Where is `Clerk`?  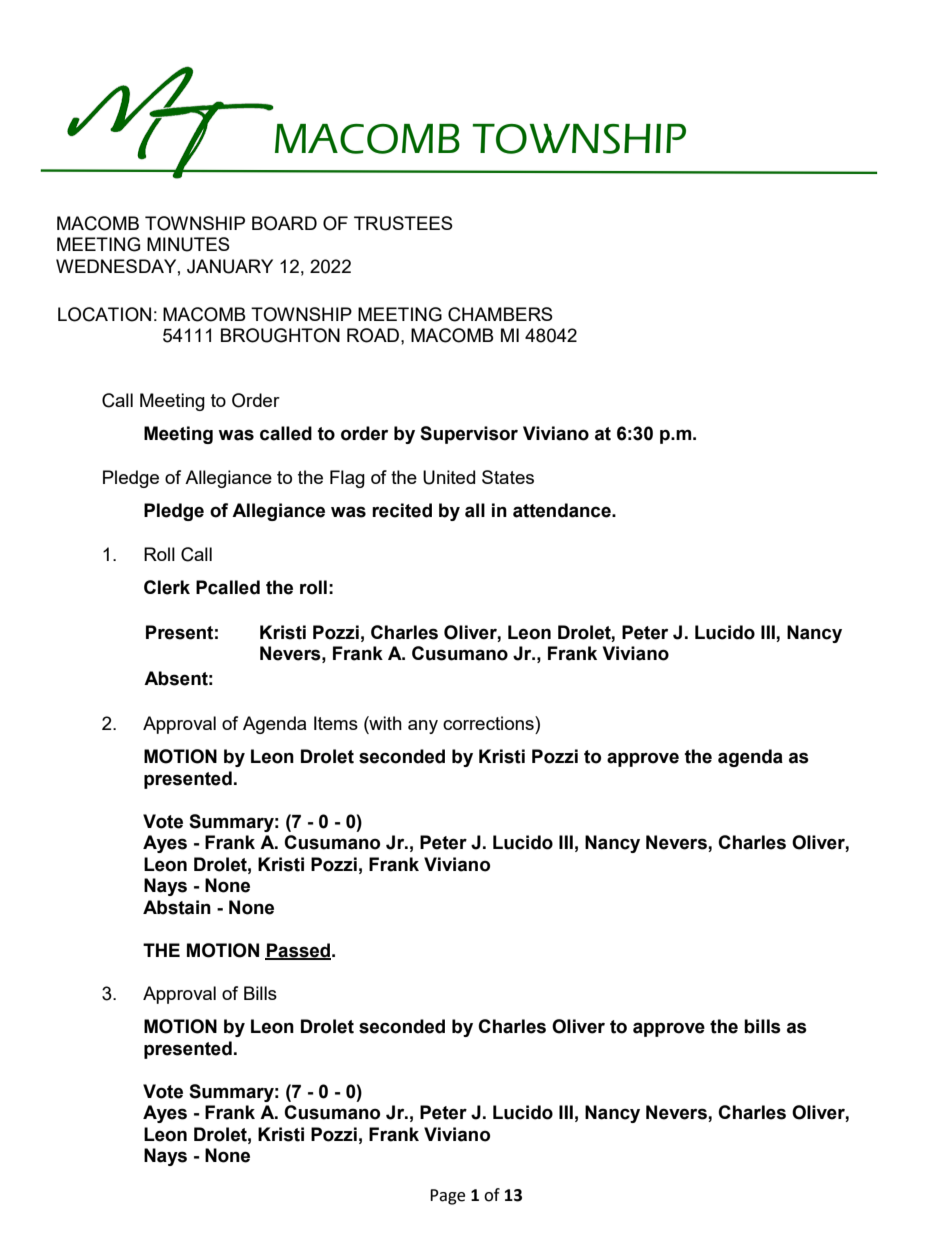 Clerk is located at coordinates (167, 587).
